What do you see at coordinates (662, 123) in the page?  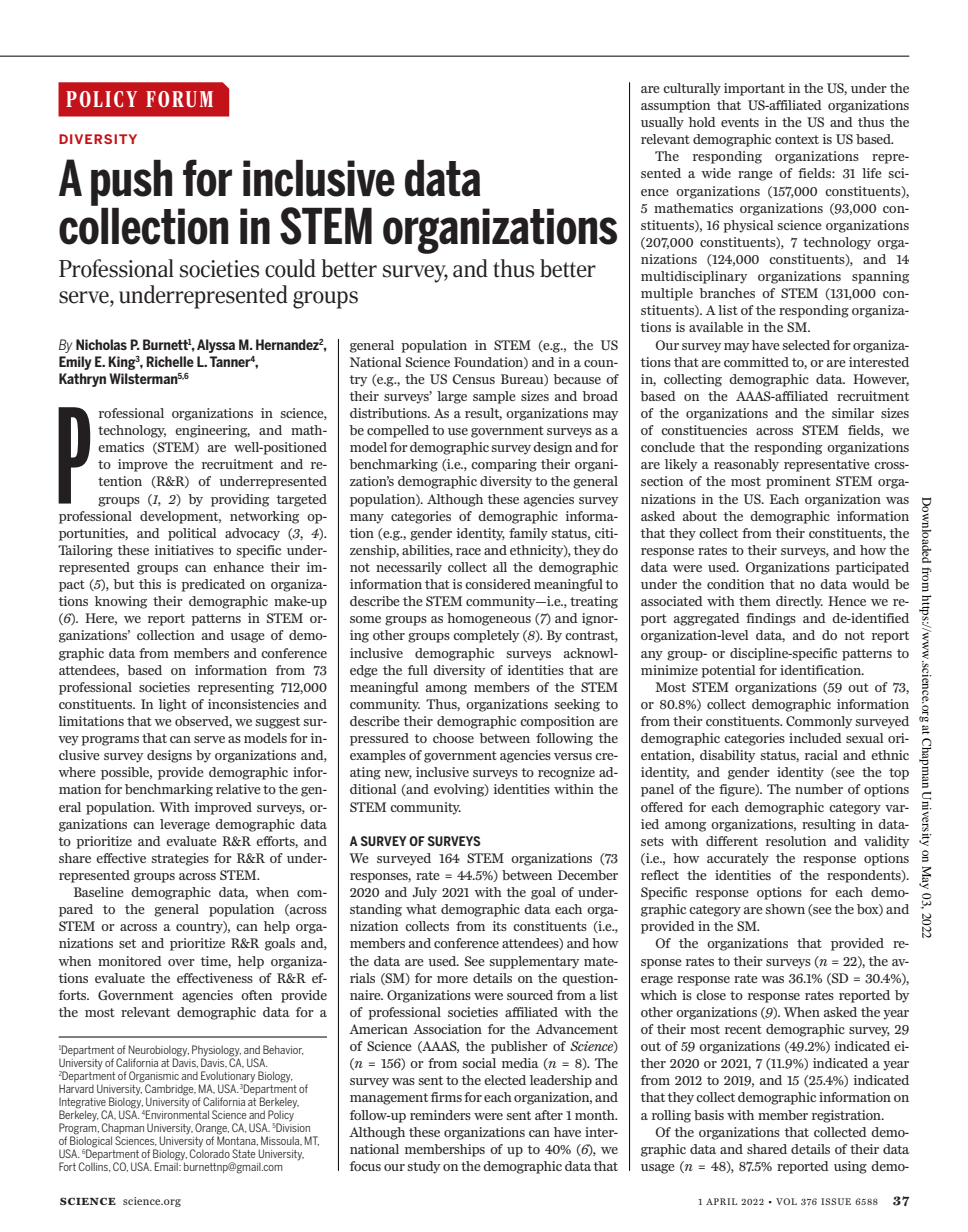 I see `usually` at bounding box center [662, 123].
